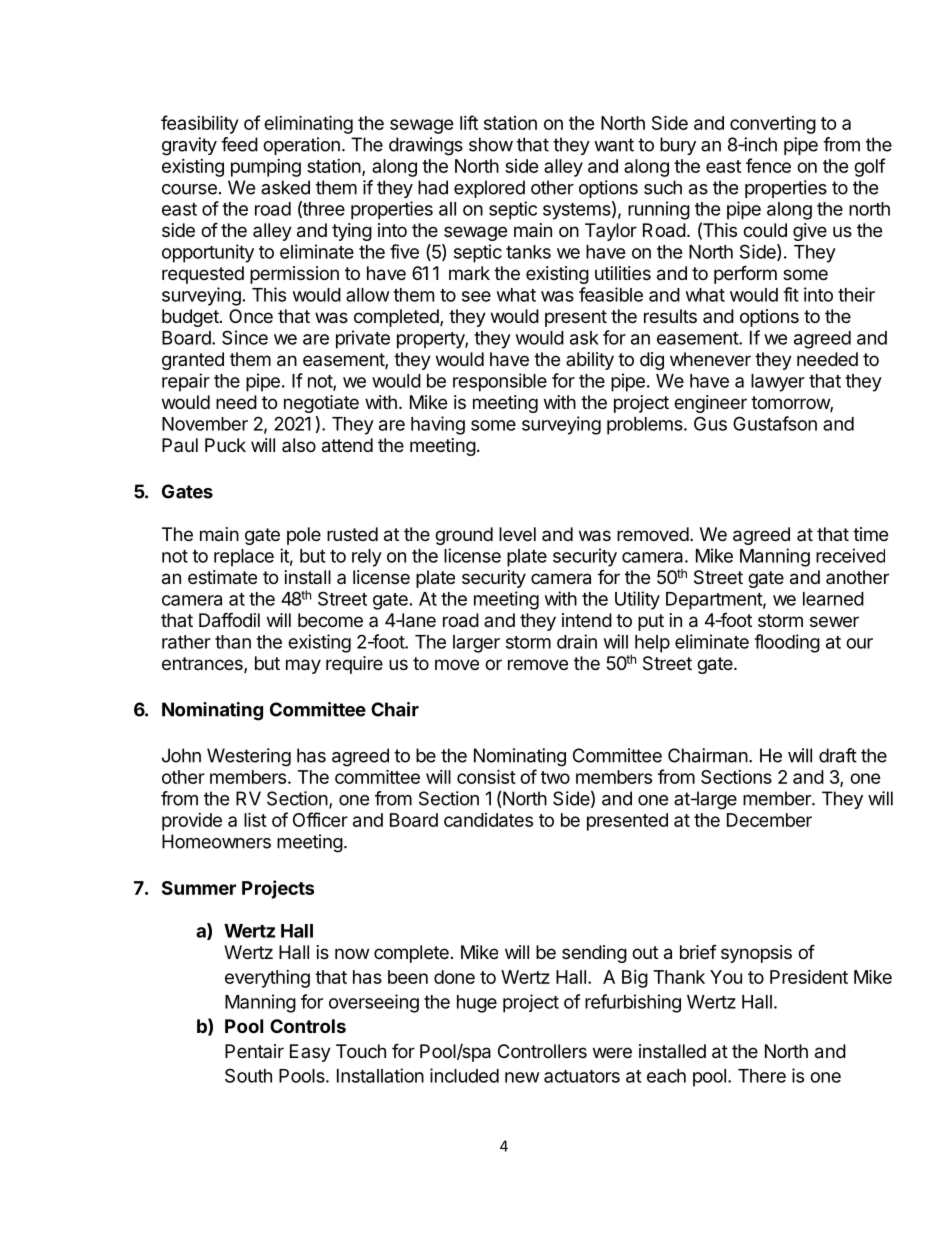  What do you see at coordinates (491, 144) in the screenshot?
I see `show` at bounding box center [491, 144].
